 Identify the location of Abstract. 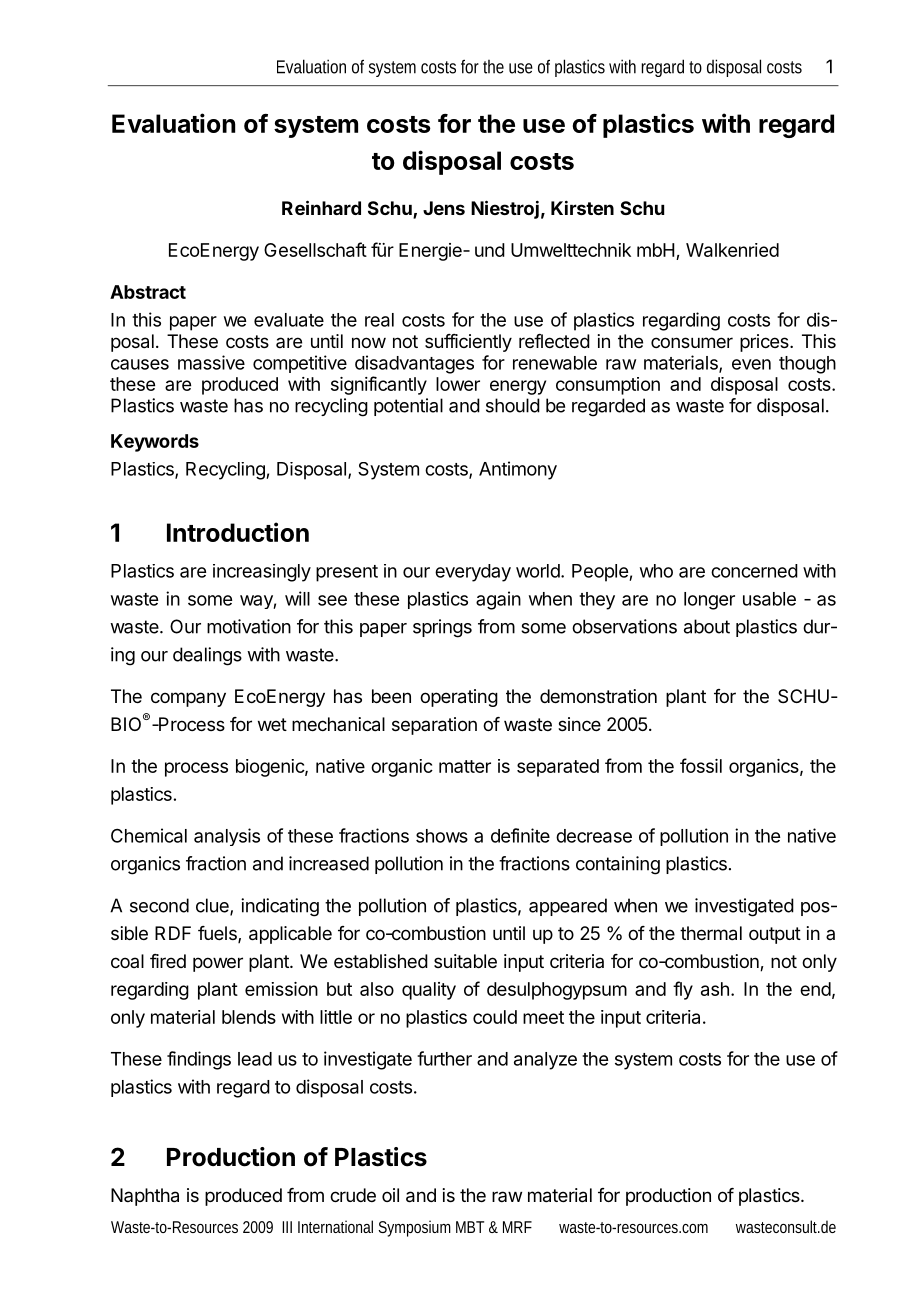
(148, 292).
